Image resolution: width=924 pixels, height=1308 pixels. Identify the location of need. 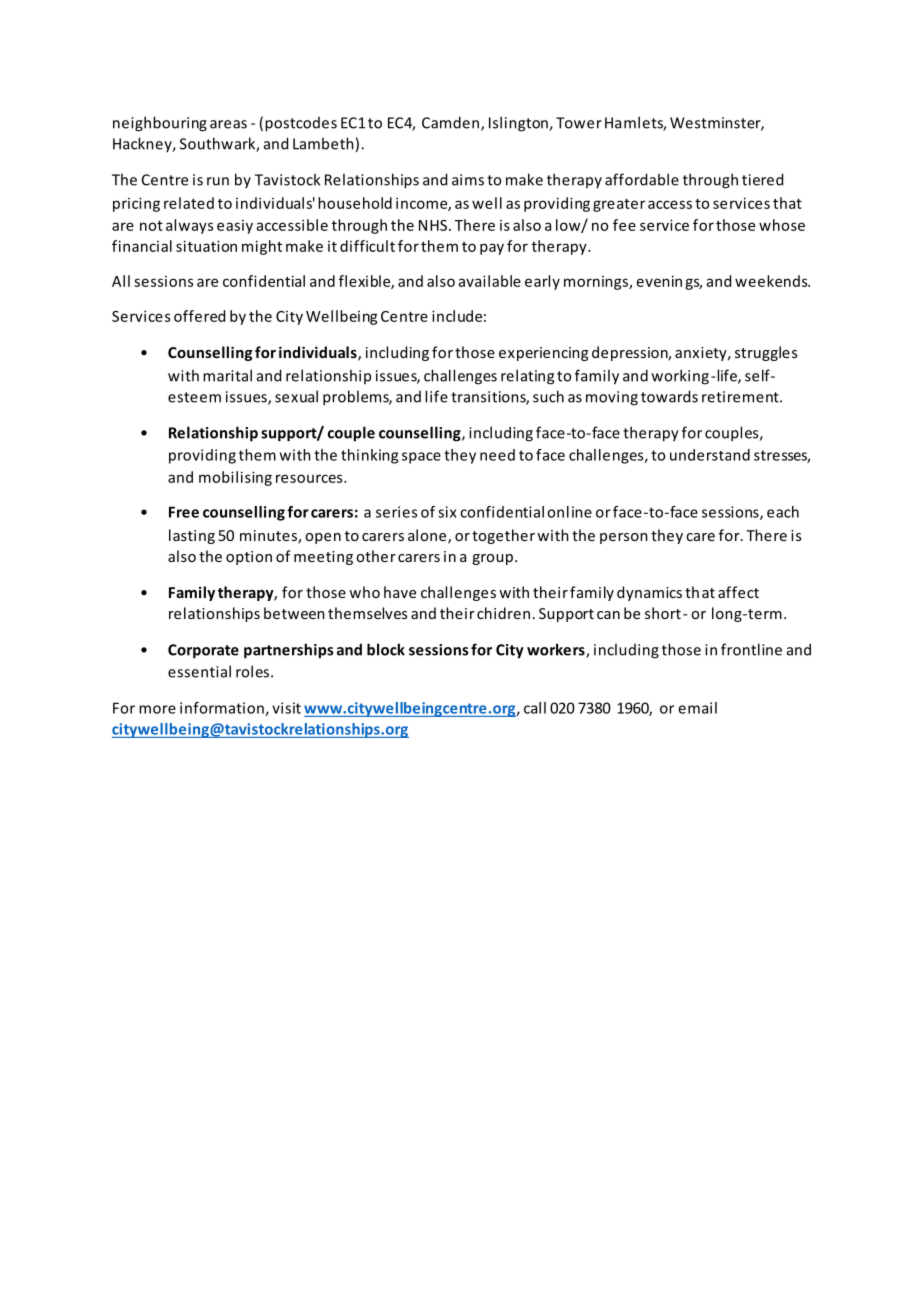
(497, 455).
